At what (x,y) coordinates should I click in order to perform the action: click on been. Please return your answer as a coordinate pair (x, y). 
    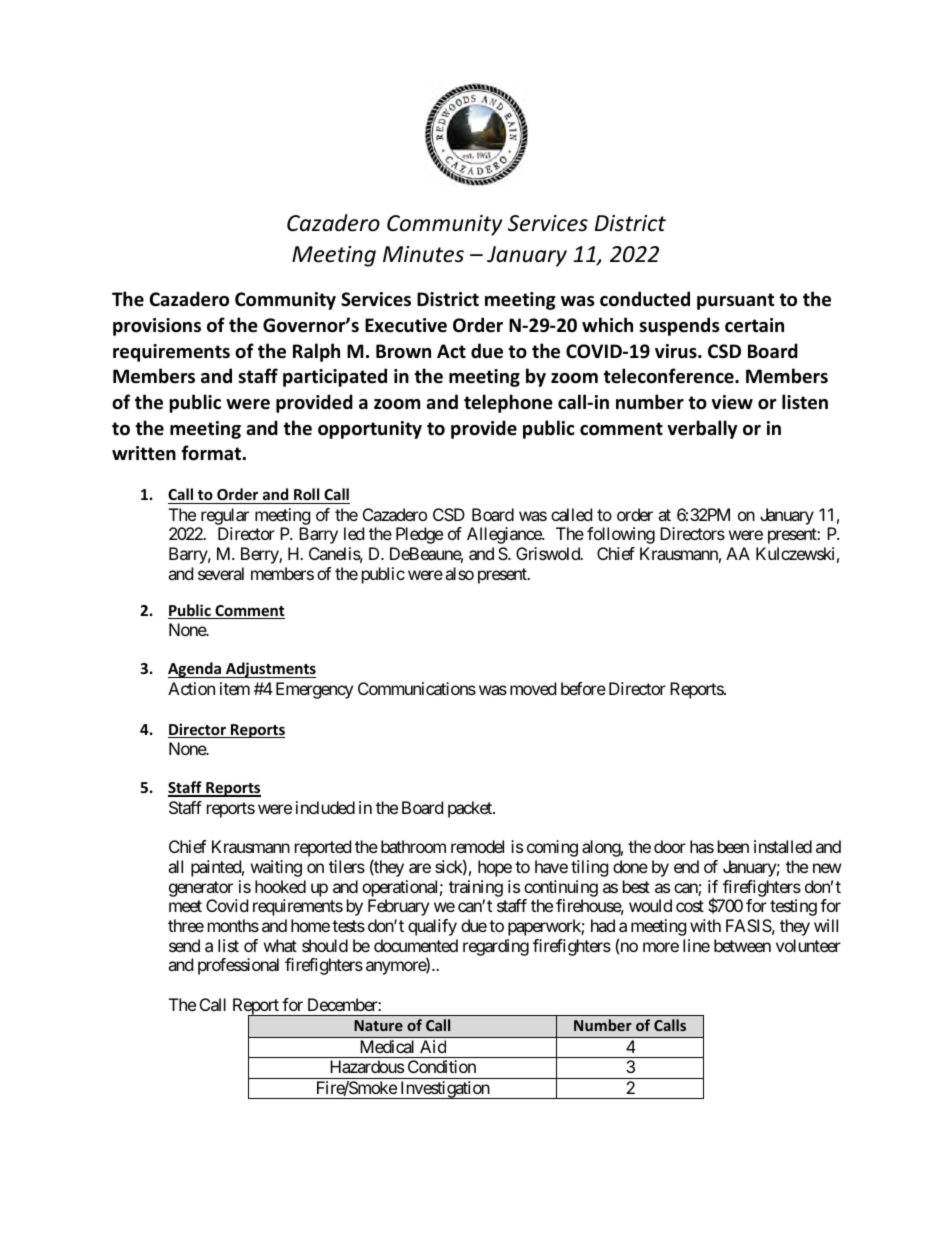
    Looking at the image, I should click on (733, 846).
